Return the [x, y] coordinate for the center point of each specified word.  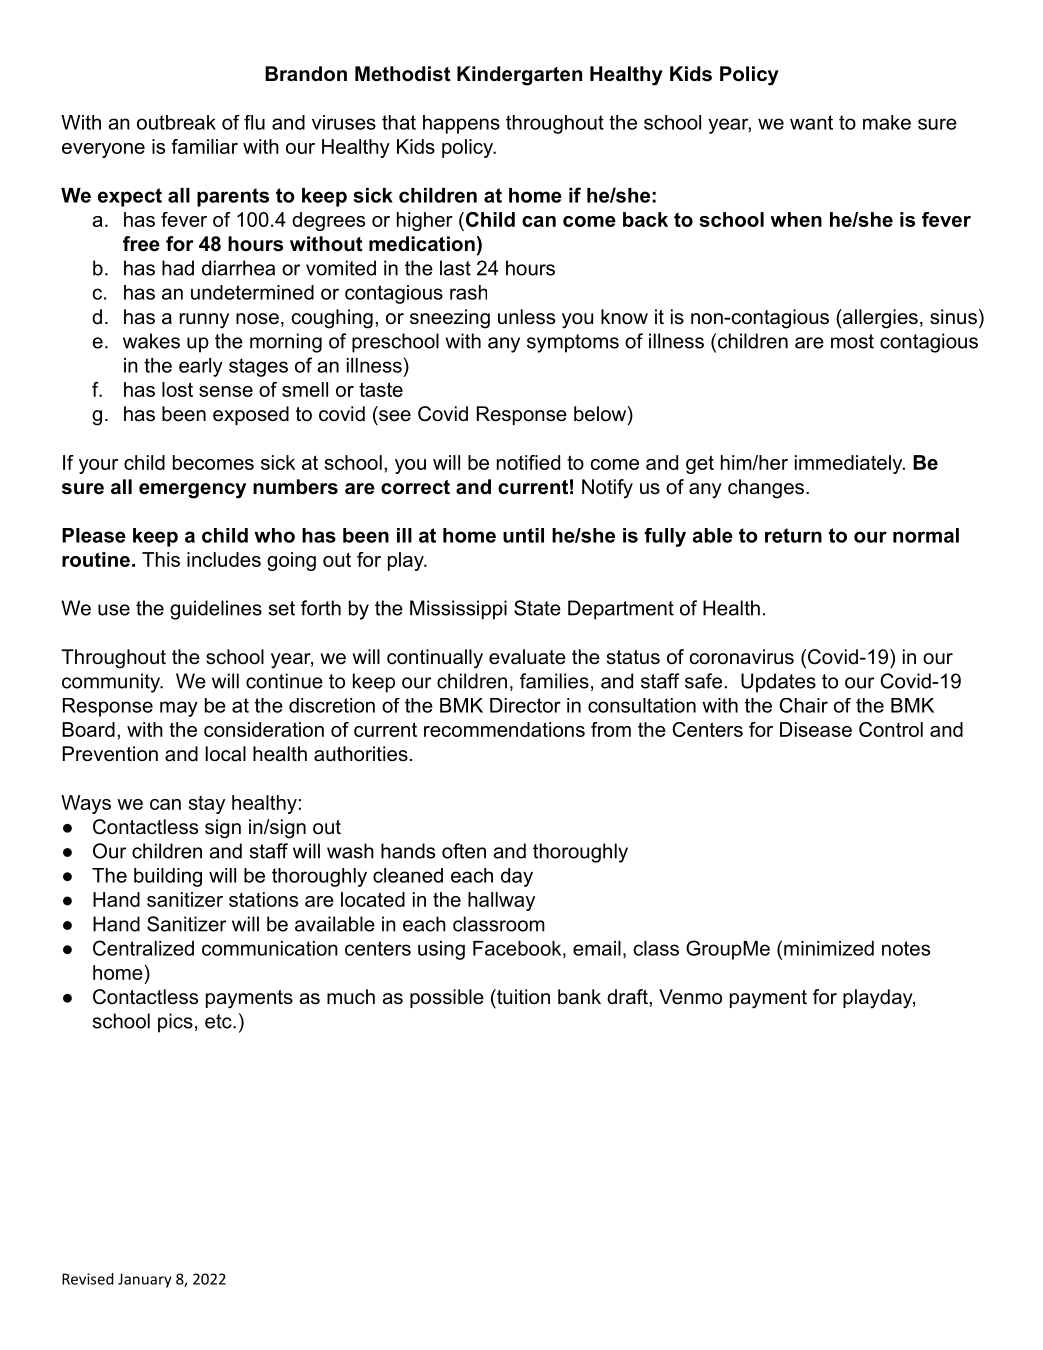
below [601, 414]
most [852, 341]
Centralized [143, 948]
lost [177, 389]
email [597, 948]
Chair [803, 705]
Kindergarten [519, 76]
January [145, 1280]
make [887, 122]
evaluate [527, 657]
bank [579, 997]
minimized [829, 948]
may [179, 709]
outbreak [176, 122]
